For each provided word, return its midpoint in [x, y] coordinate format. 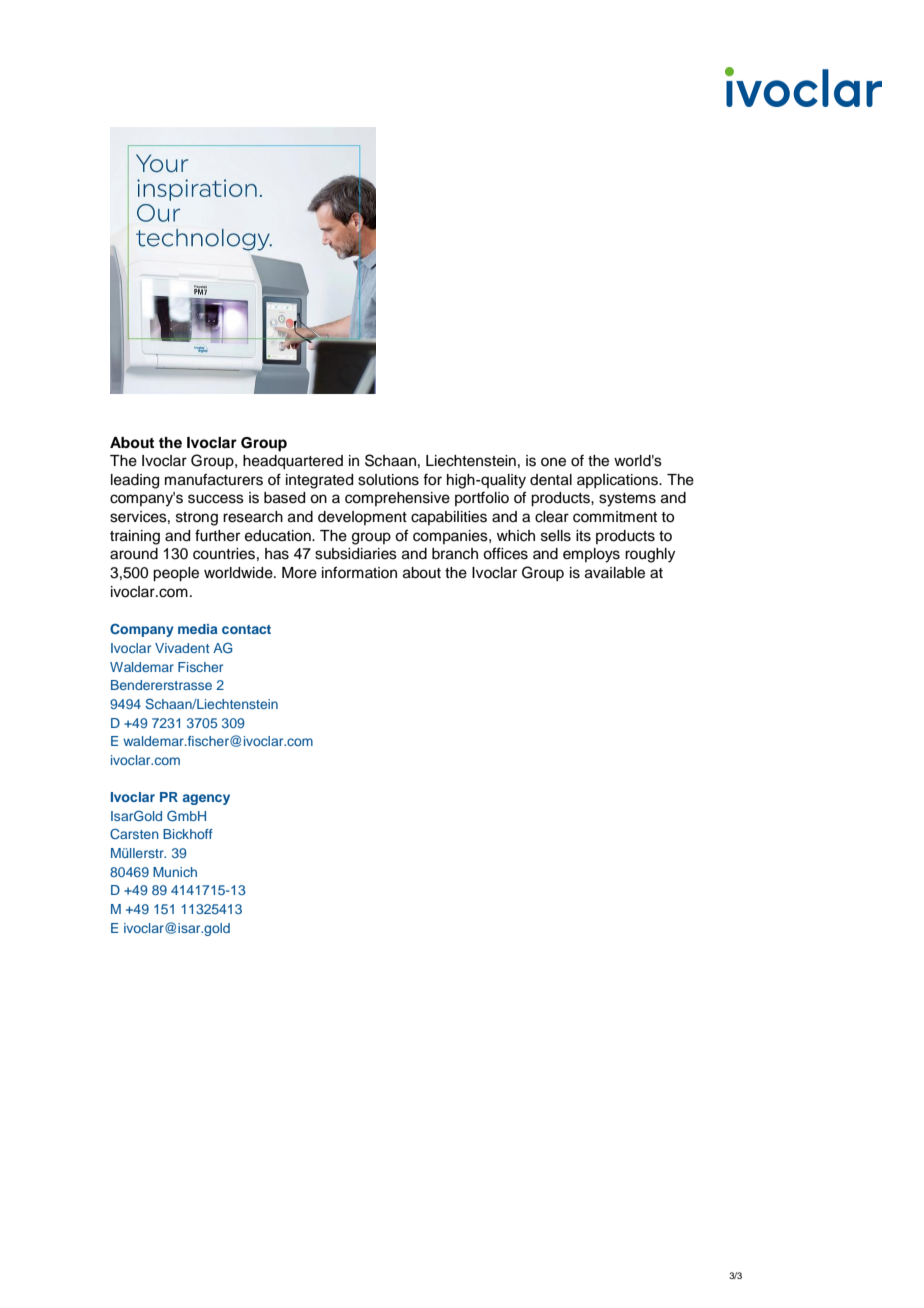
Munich [175, 872]
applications [619, 481]
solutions [388, 480]
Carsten [134, 833]
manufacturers [214, 479]
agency [206, 799]
